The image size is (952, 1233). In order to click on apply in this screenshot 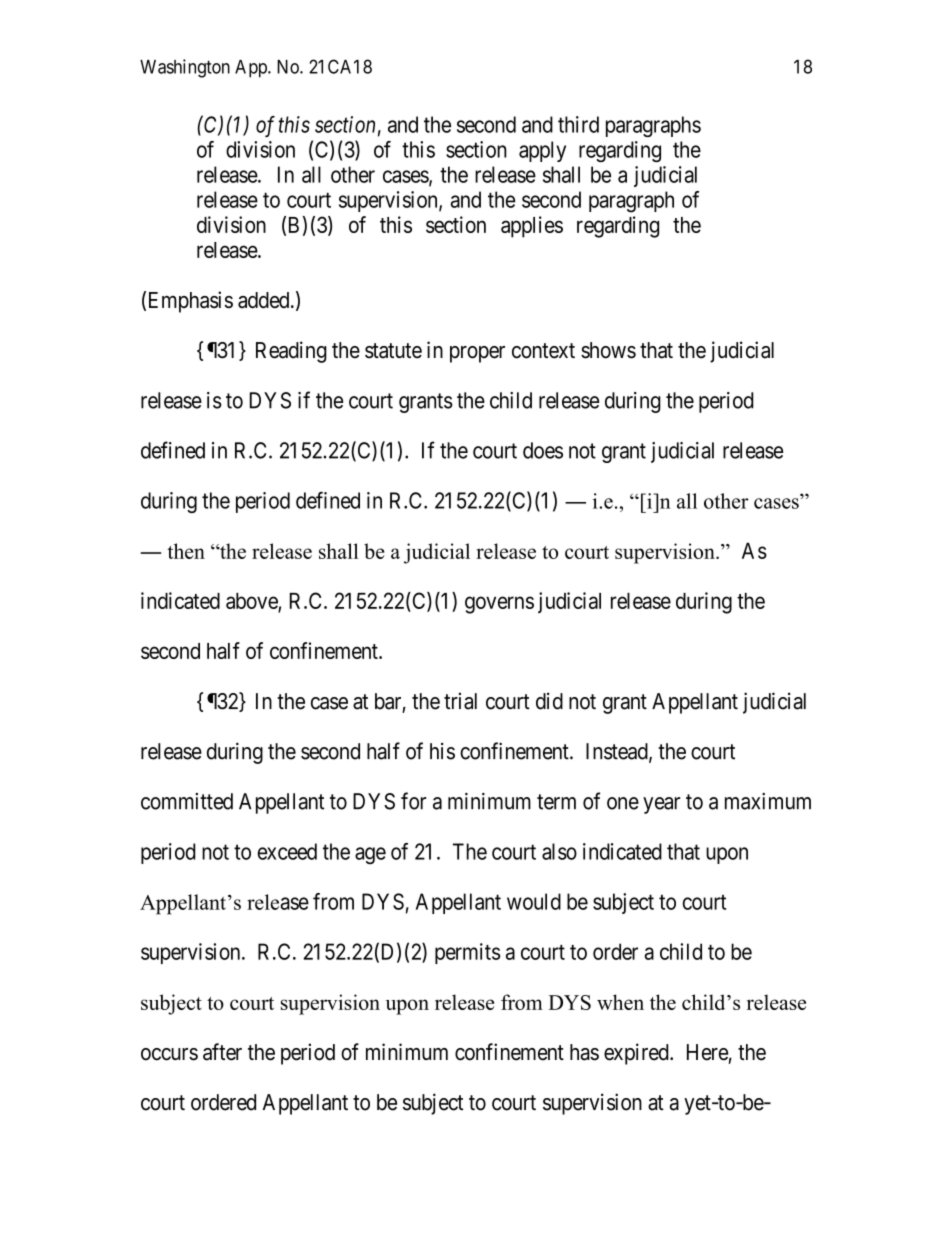, I will do `click(542, 151)`.
